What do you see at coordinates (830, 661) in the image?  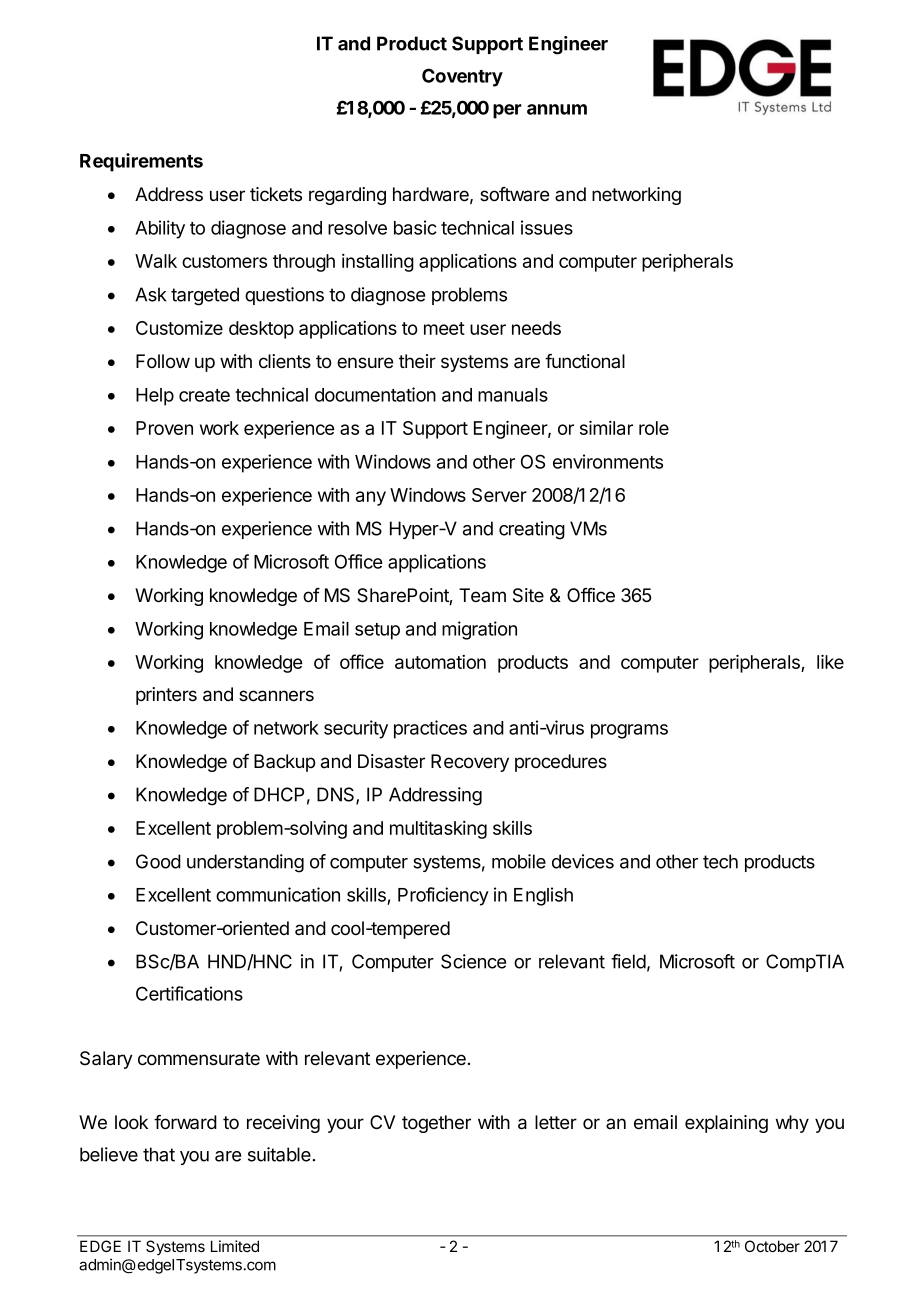 I see `like` at bounding box center [830, 661].
